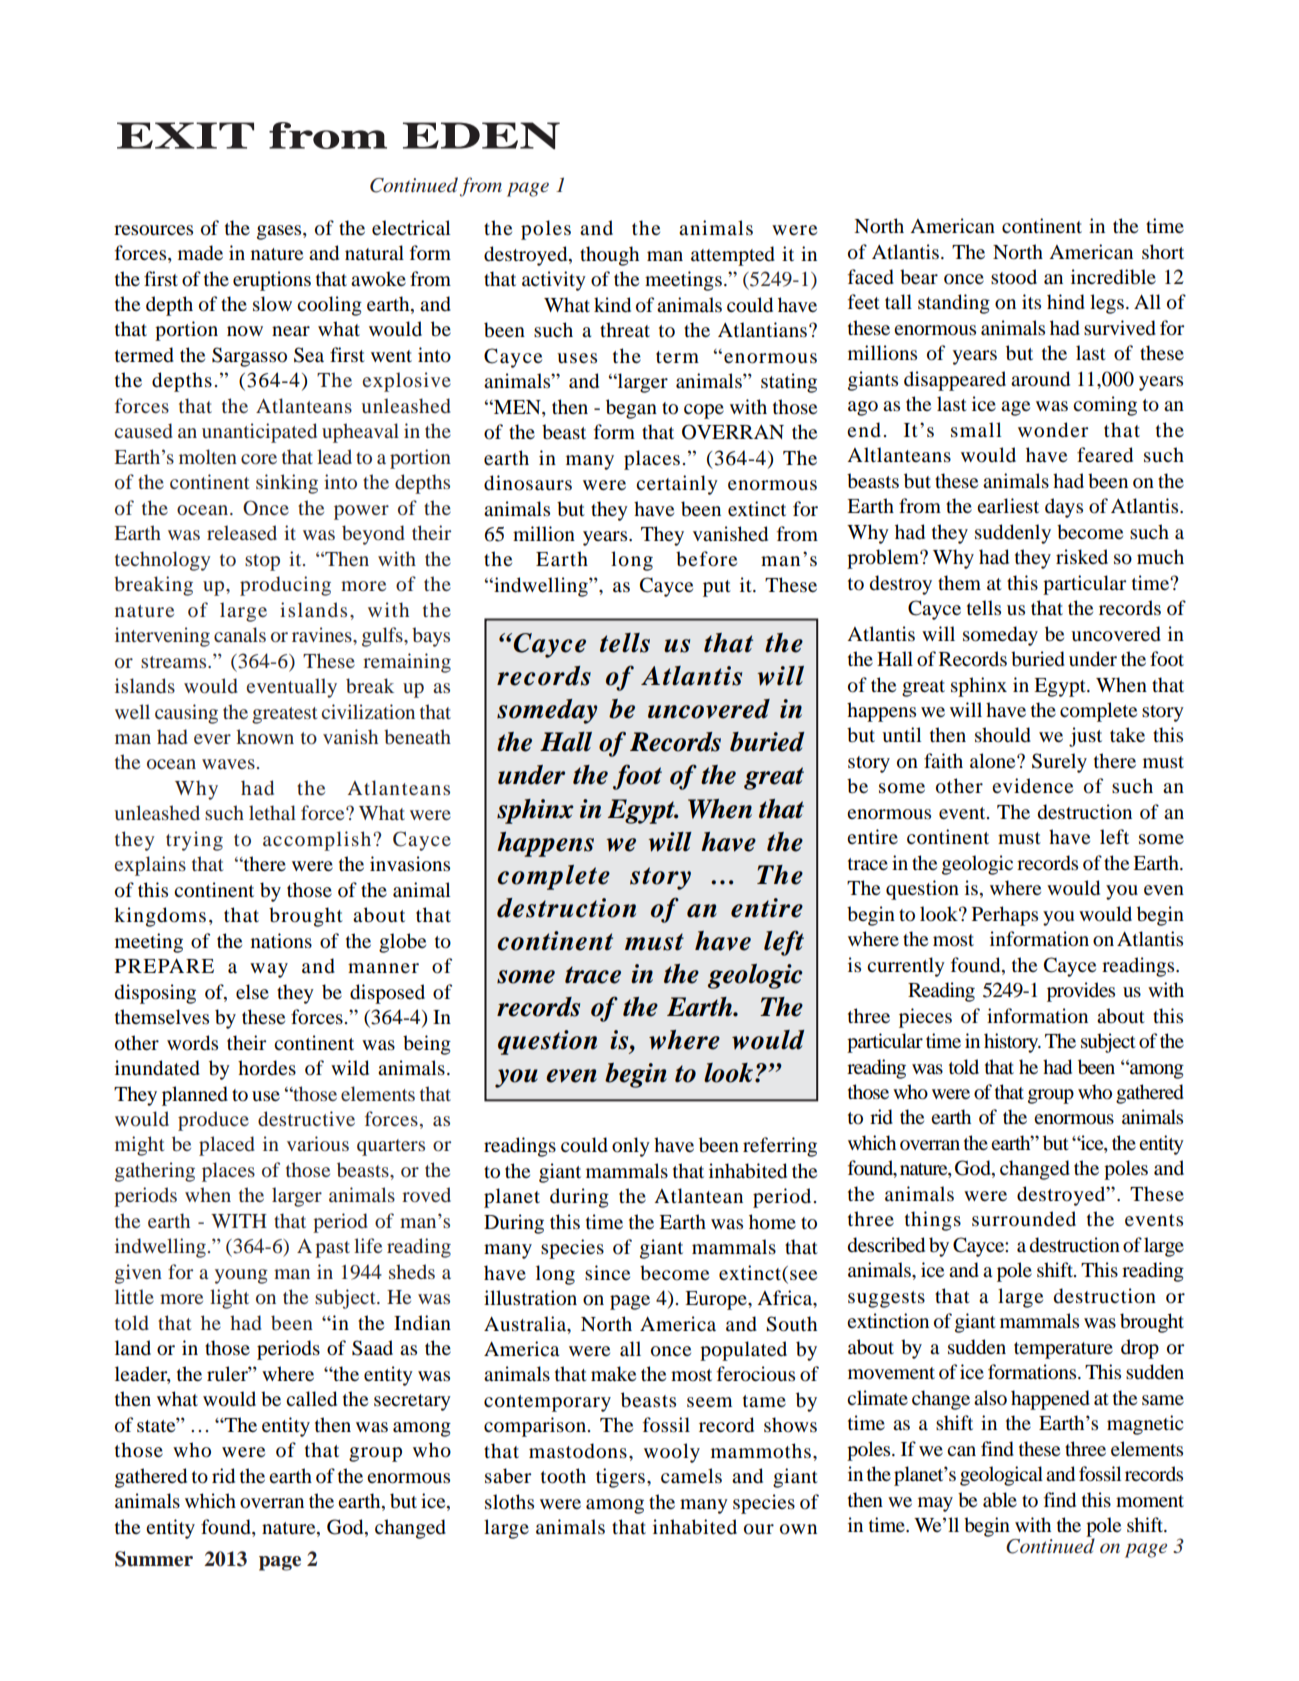 Image resolution: width=1299 pixels, height=1681 pixels. I want to click on Summer, so click(154, 1559).
